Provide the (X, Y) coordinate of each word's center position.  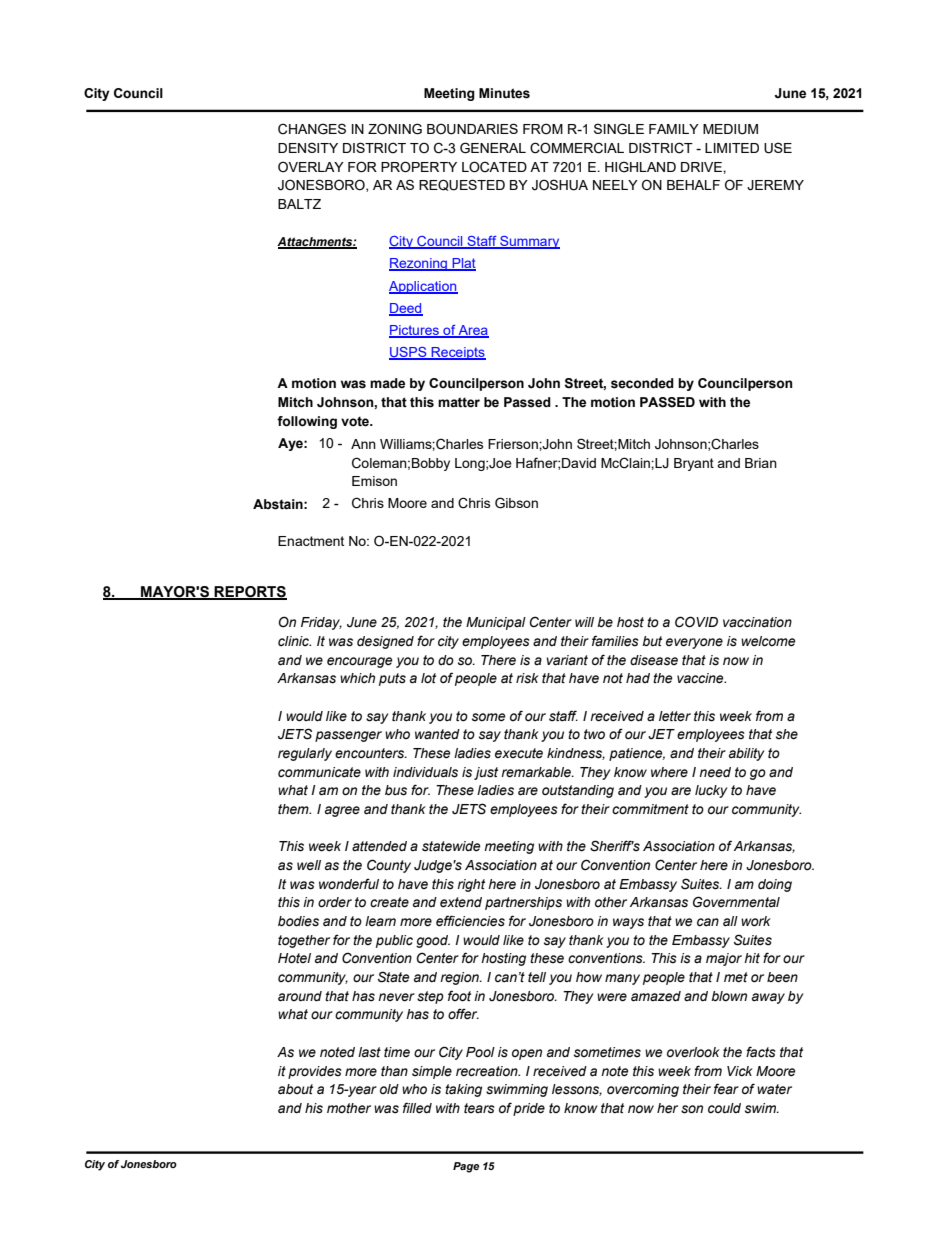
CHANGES (312, 129)
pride (529, 1109)
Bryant (694, 464)
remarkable (537, 772)
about (295, 1089)
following (307, 422)
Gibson (516, 503)
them (294, 809)
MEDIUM (730, 129)
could (724, 1108)
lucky (711, 791)
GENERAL (493, 148)
